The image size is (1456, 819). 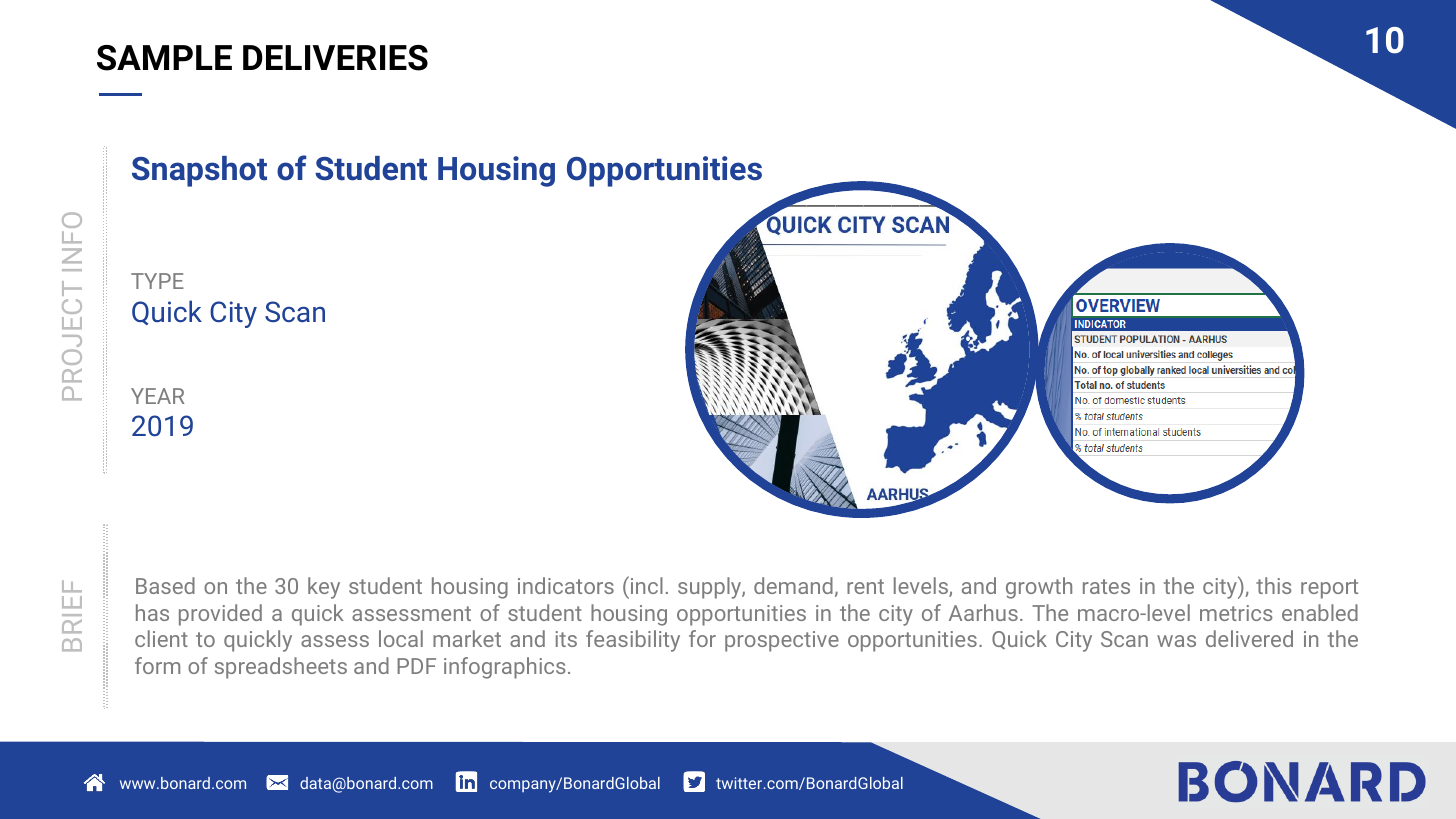 I want to click on Snapshot, so click(x=199, y=171).
